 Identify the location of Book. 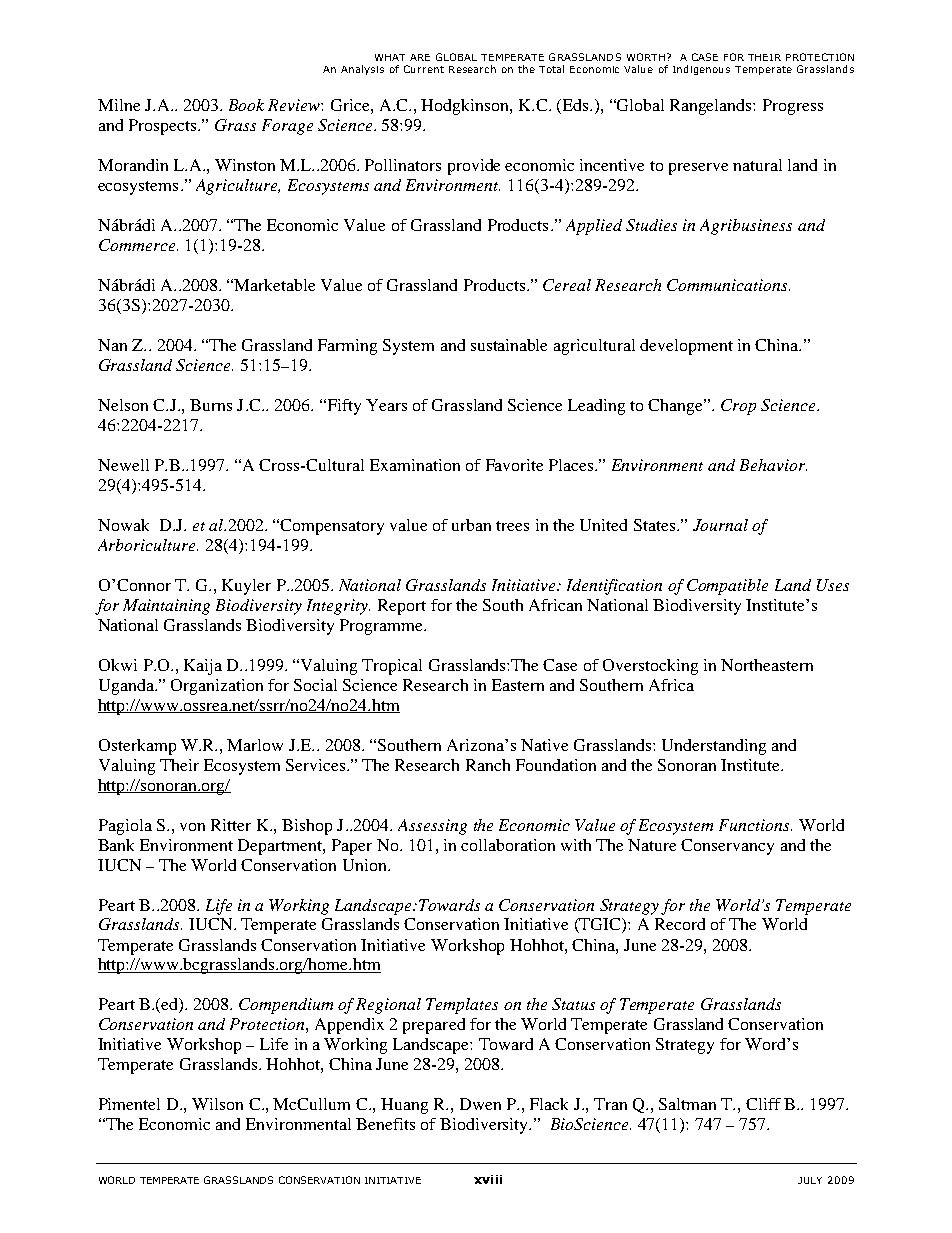
(246, 105).
